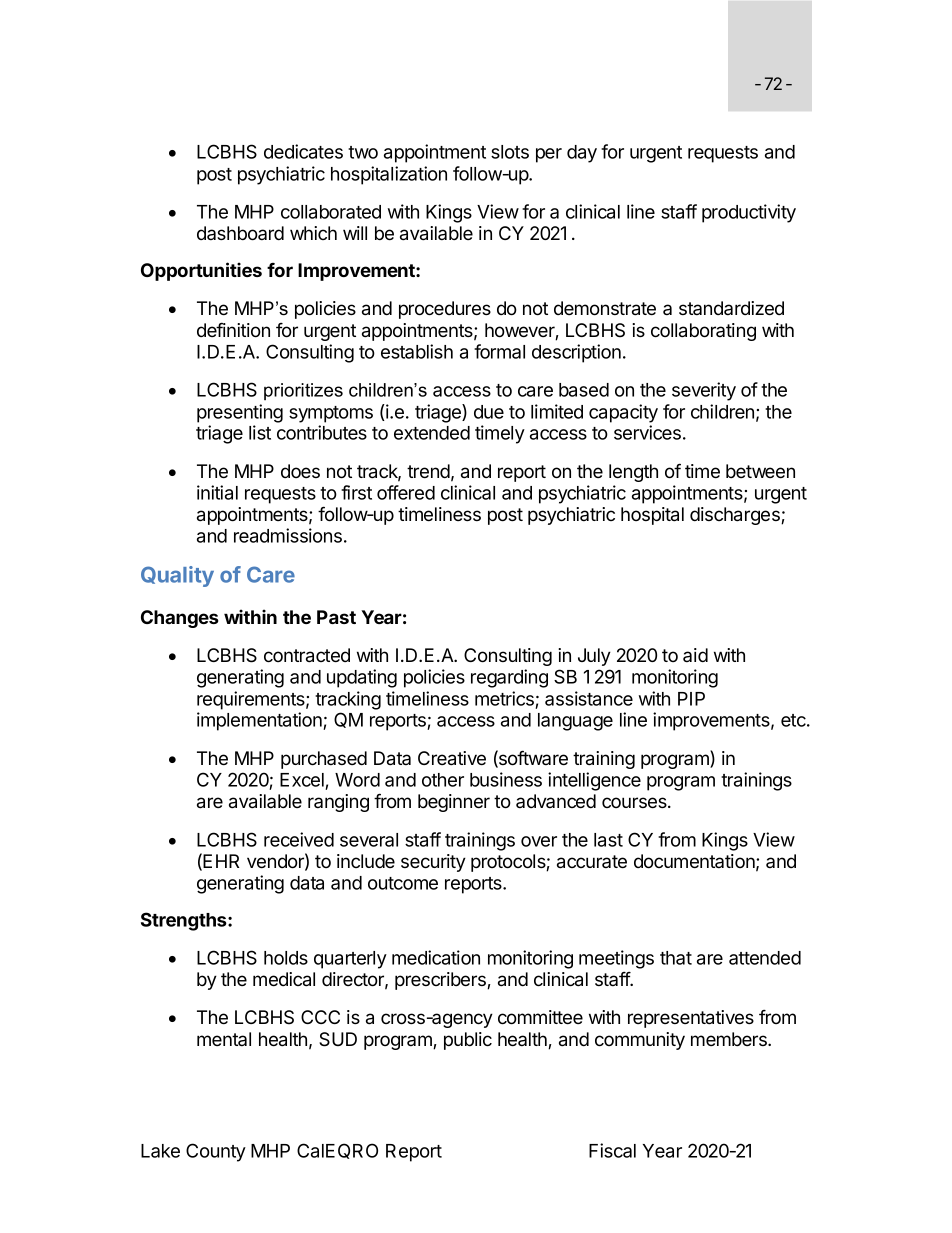  Describe the element at coordinates (704, 391) in the screenshot. I see `severity` at that location.
